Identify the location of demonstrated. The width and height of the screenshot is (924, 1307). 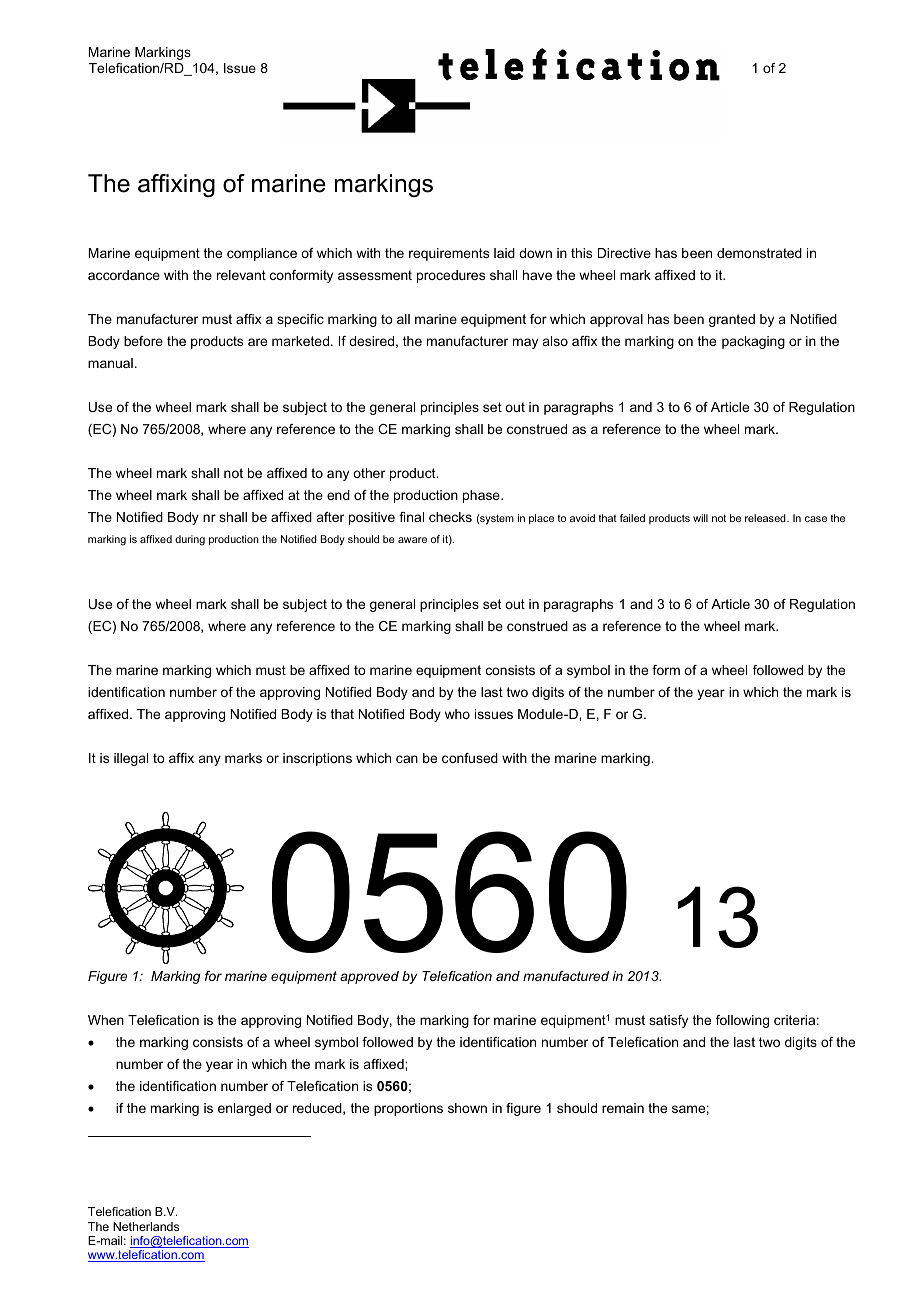
(759, 253).
